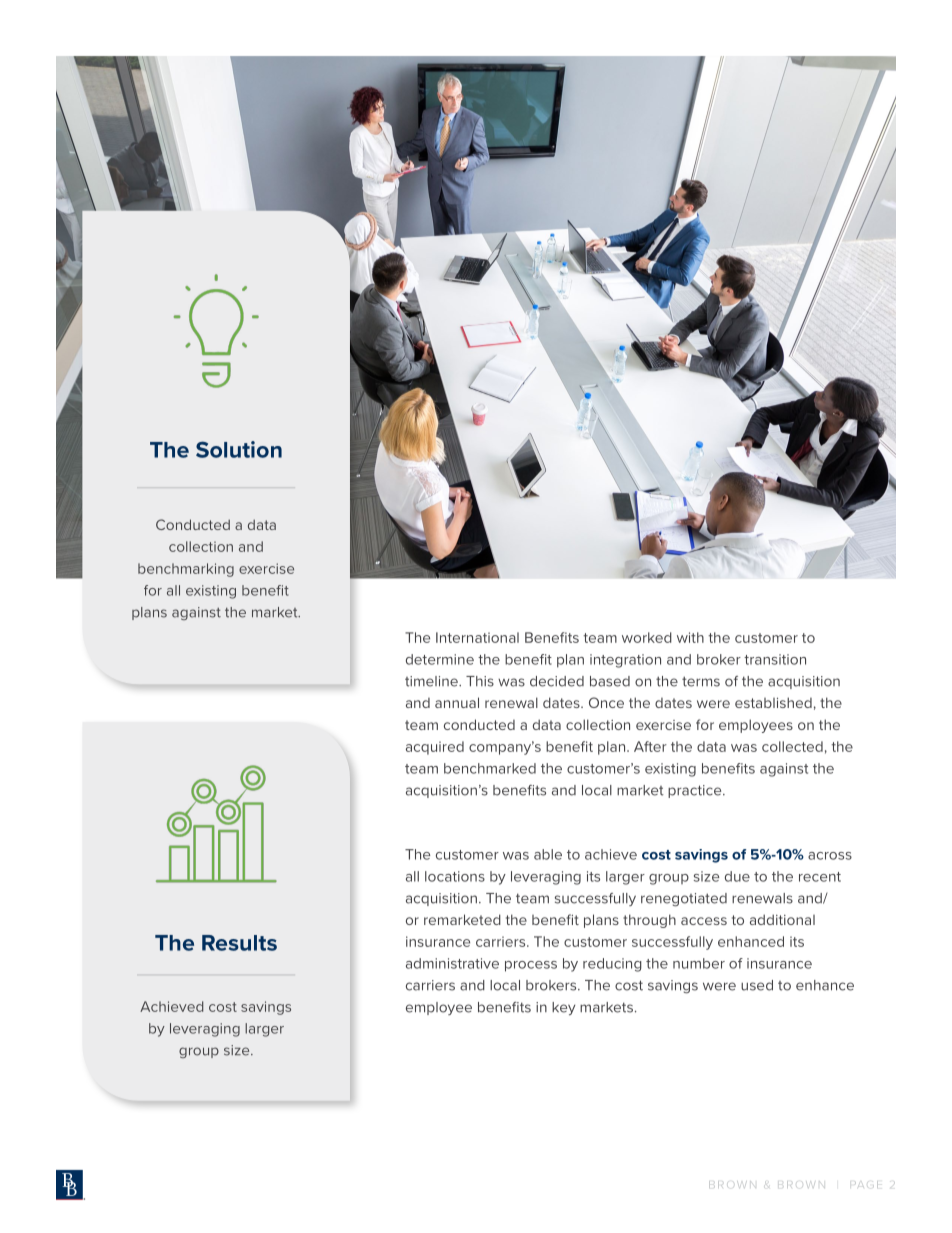 The image size is (952, 1233). Describe the element at coordinates (477, 637) in the screenshot. I see `International` at that location.
